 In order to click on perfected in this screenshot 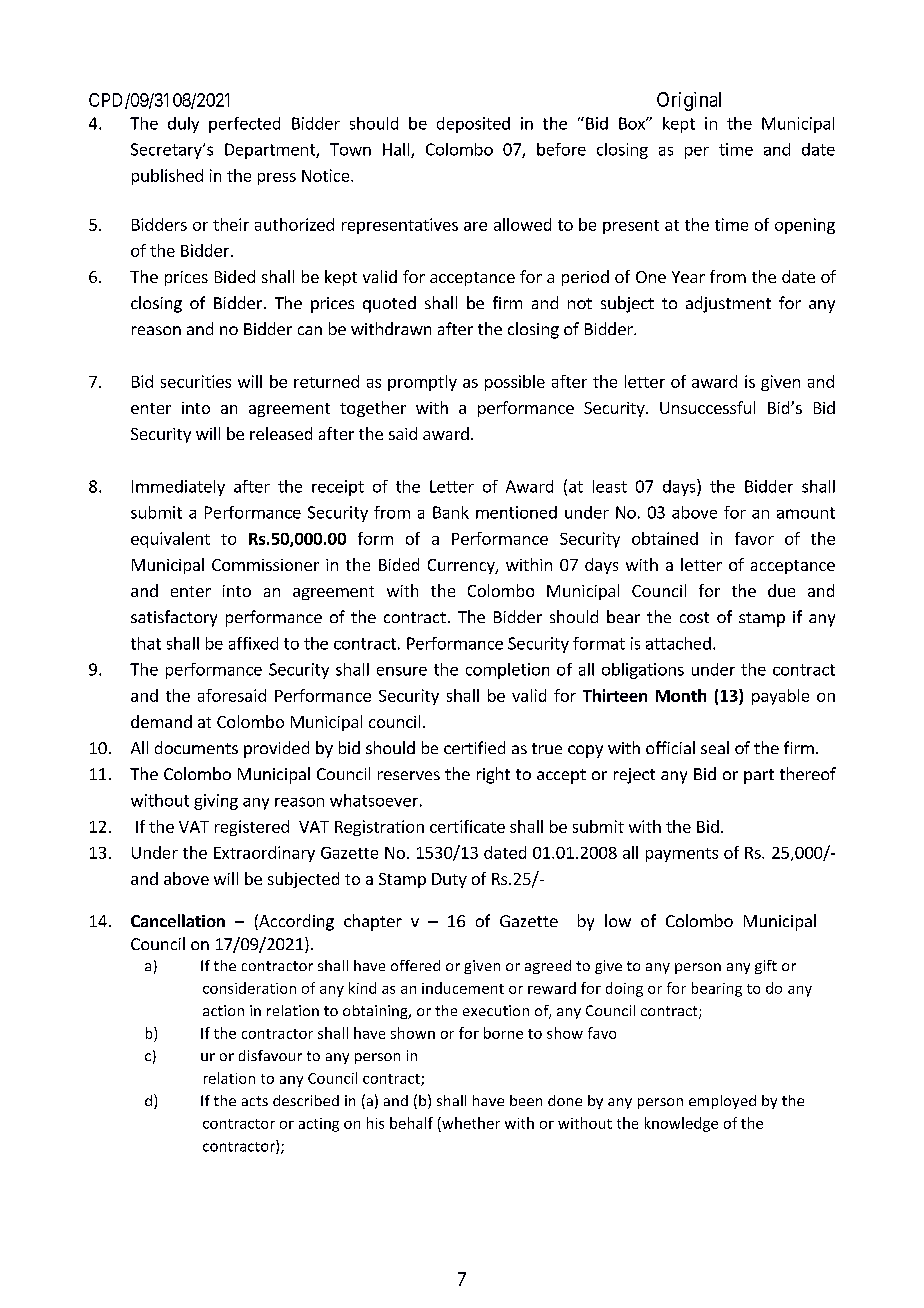, I will do `click(244, 125)`.
